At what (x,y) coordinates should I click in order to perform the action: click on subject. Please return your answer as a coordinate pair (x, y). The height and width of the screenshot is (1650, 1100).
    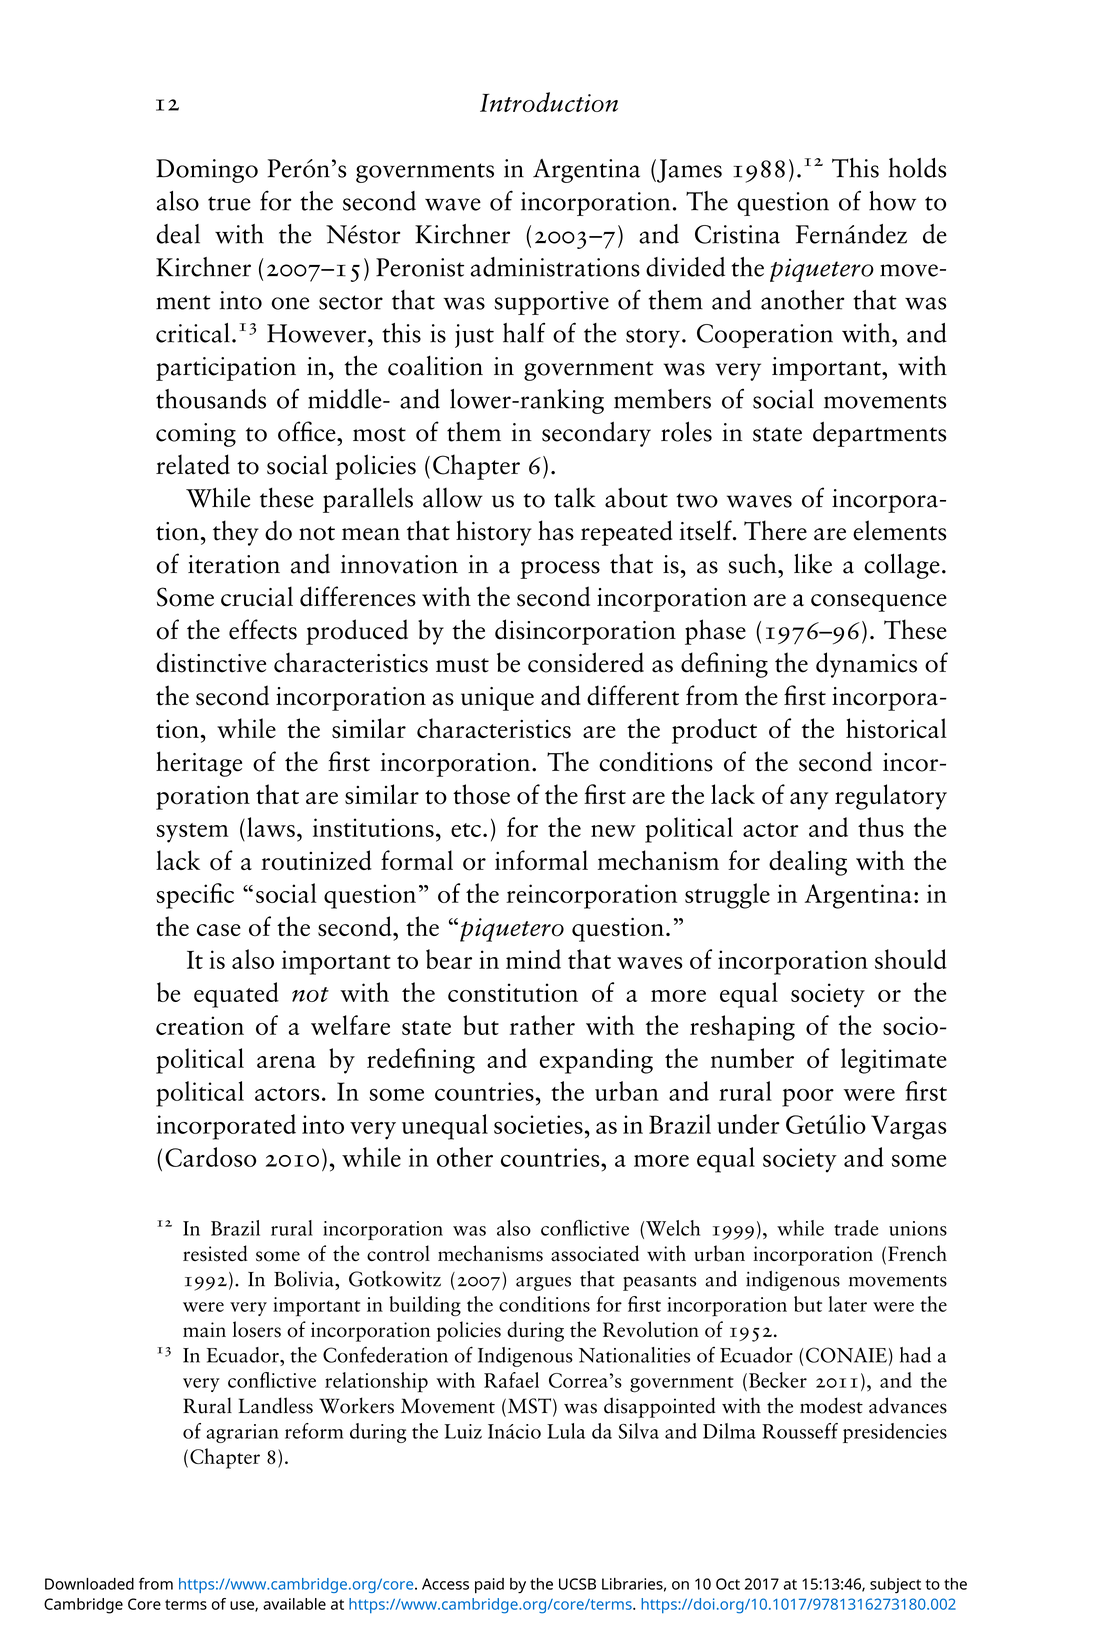
    Looking at the image, I should click on (895, 1586).
